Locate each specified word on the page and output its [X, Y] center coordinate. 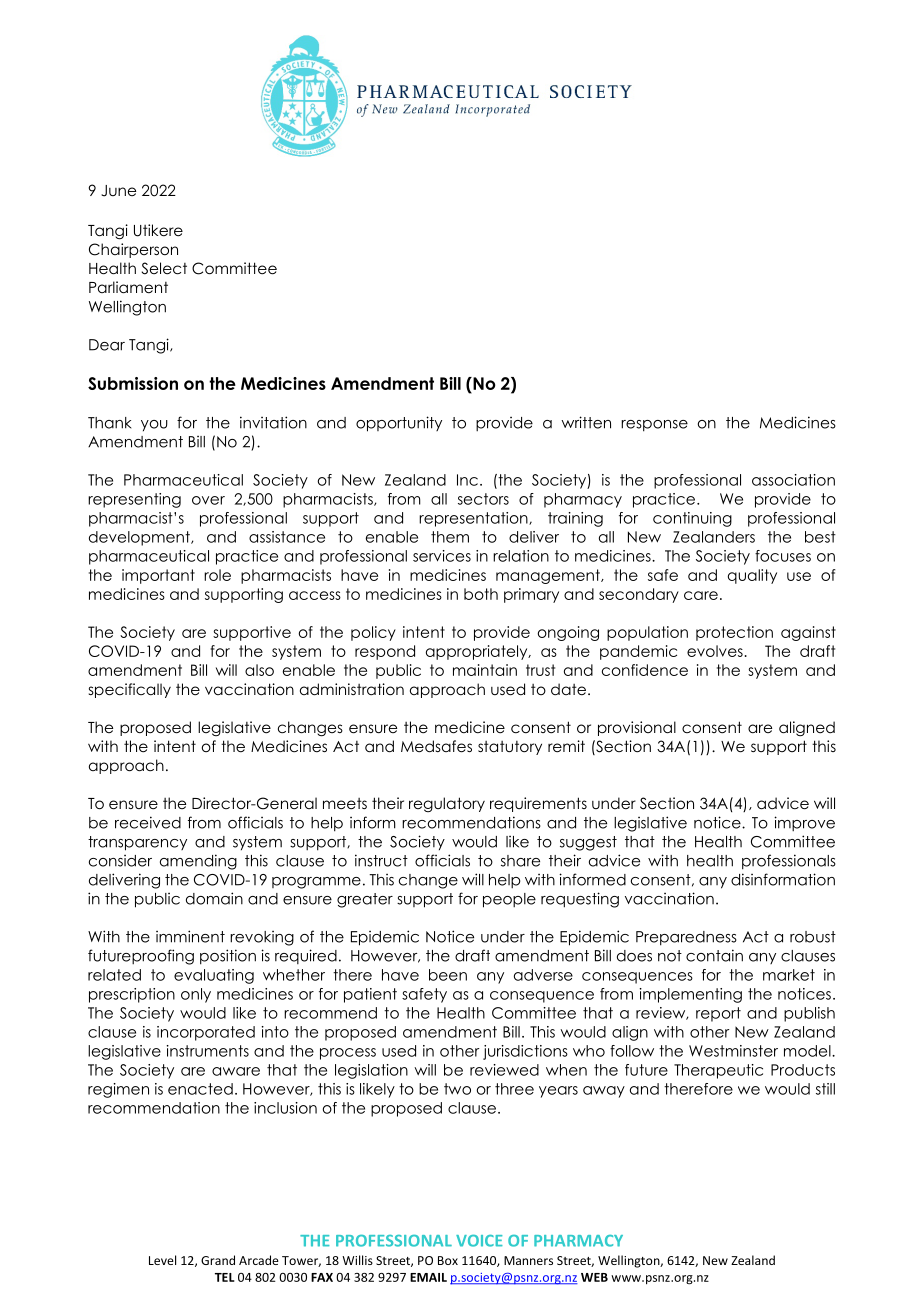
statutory [510, 748]
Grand [218, 1260]
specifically [130, 690]
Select [164, 268]
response [654, 426]
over [208, 500]
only [196, 995]
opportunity [399, 424]
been [448, 975]
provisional [637, 728]
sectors [483, 499]
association [793, 480]
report [718, 1014]
